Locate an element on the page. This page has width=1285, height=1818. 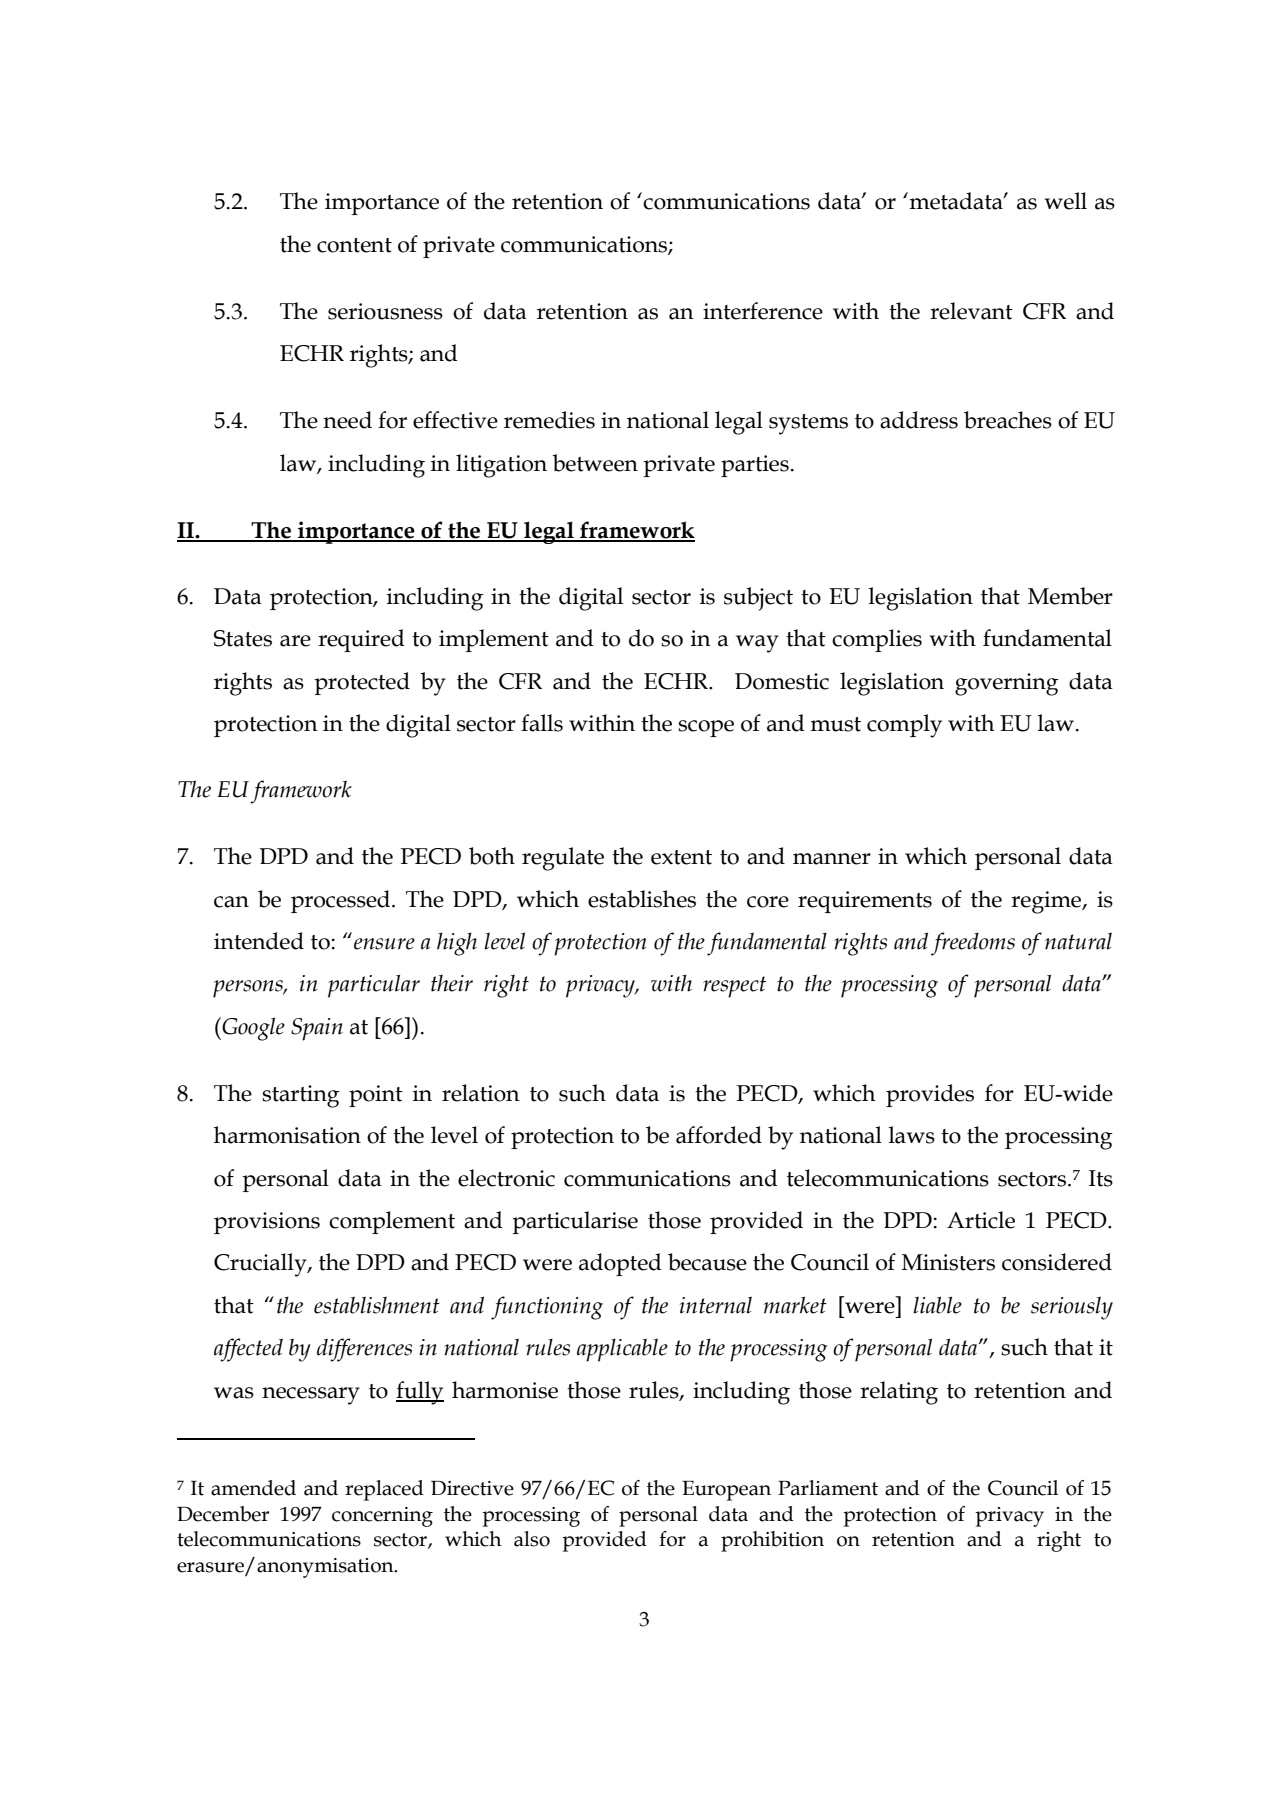
required is located at coordinates (361, 640).
